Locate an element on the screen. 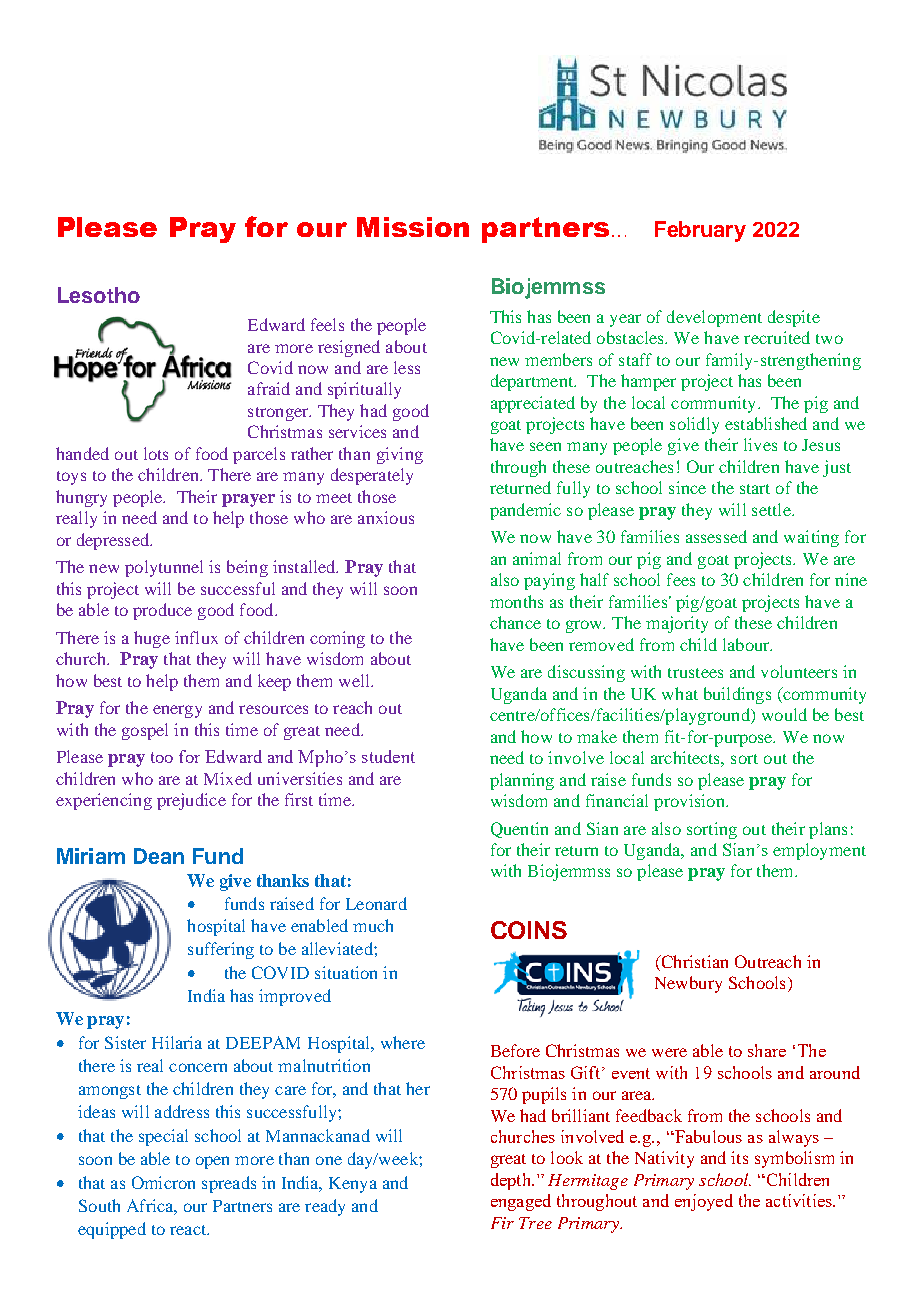 The width and height of the screenshot is (924, 1308). Omicron is located at coordinates (163, 1182).
